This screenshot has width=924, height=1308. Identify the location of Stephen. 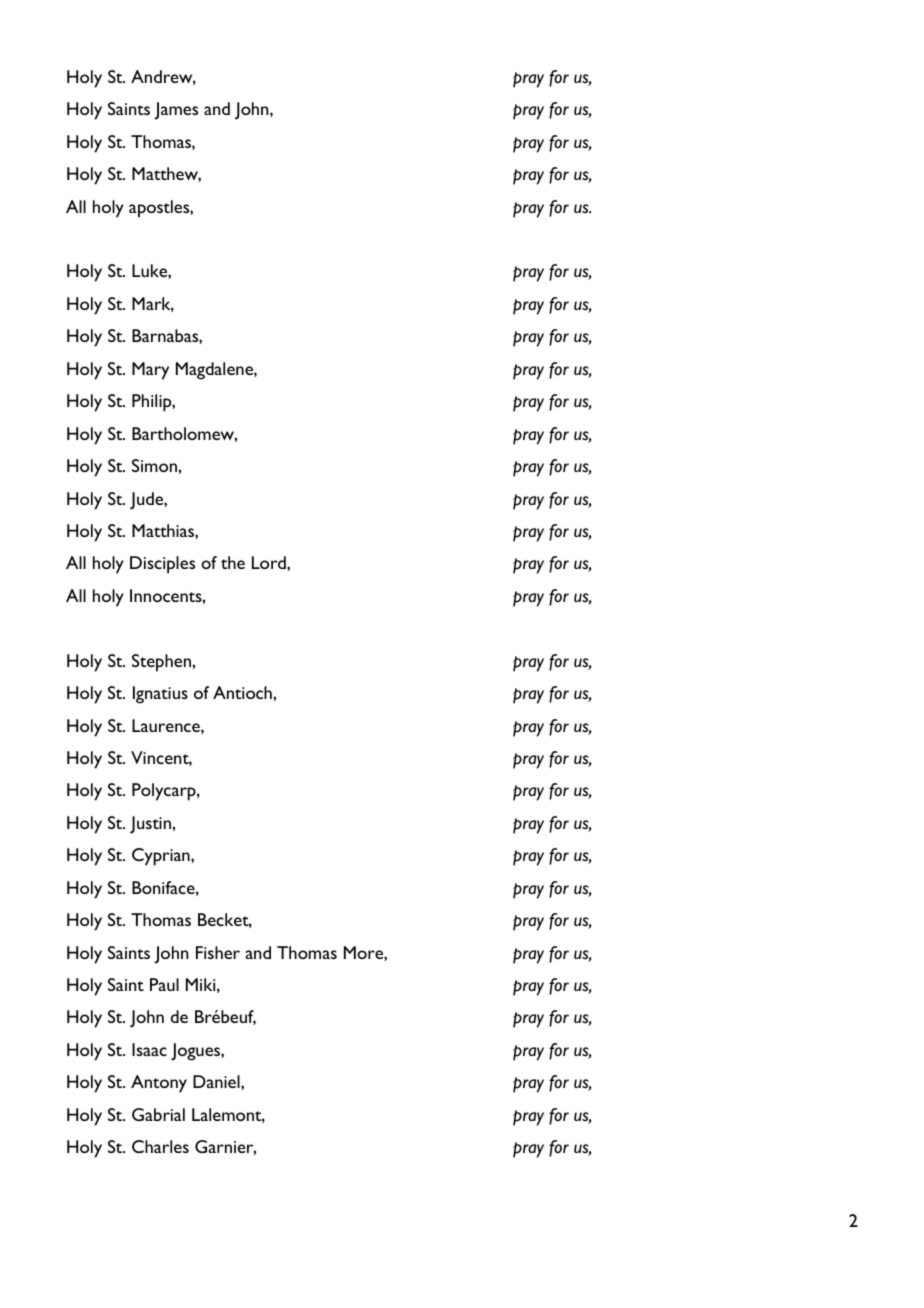
(162, 663).
